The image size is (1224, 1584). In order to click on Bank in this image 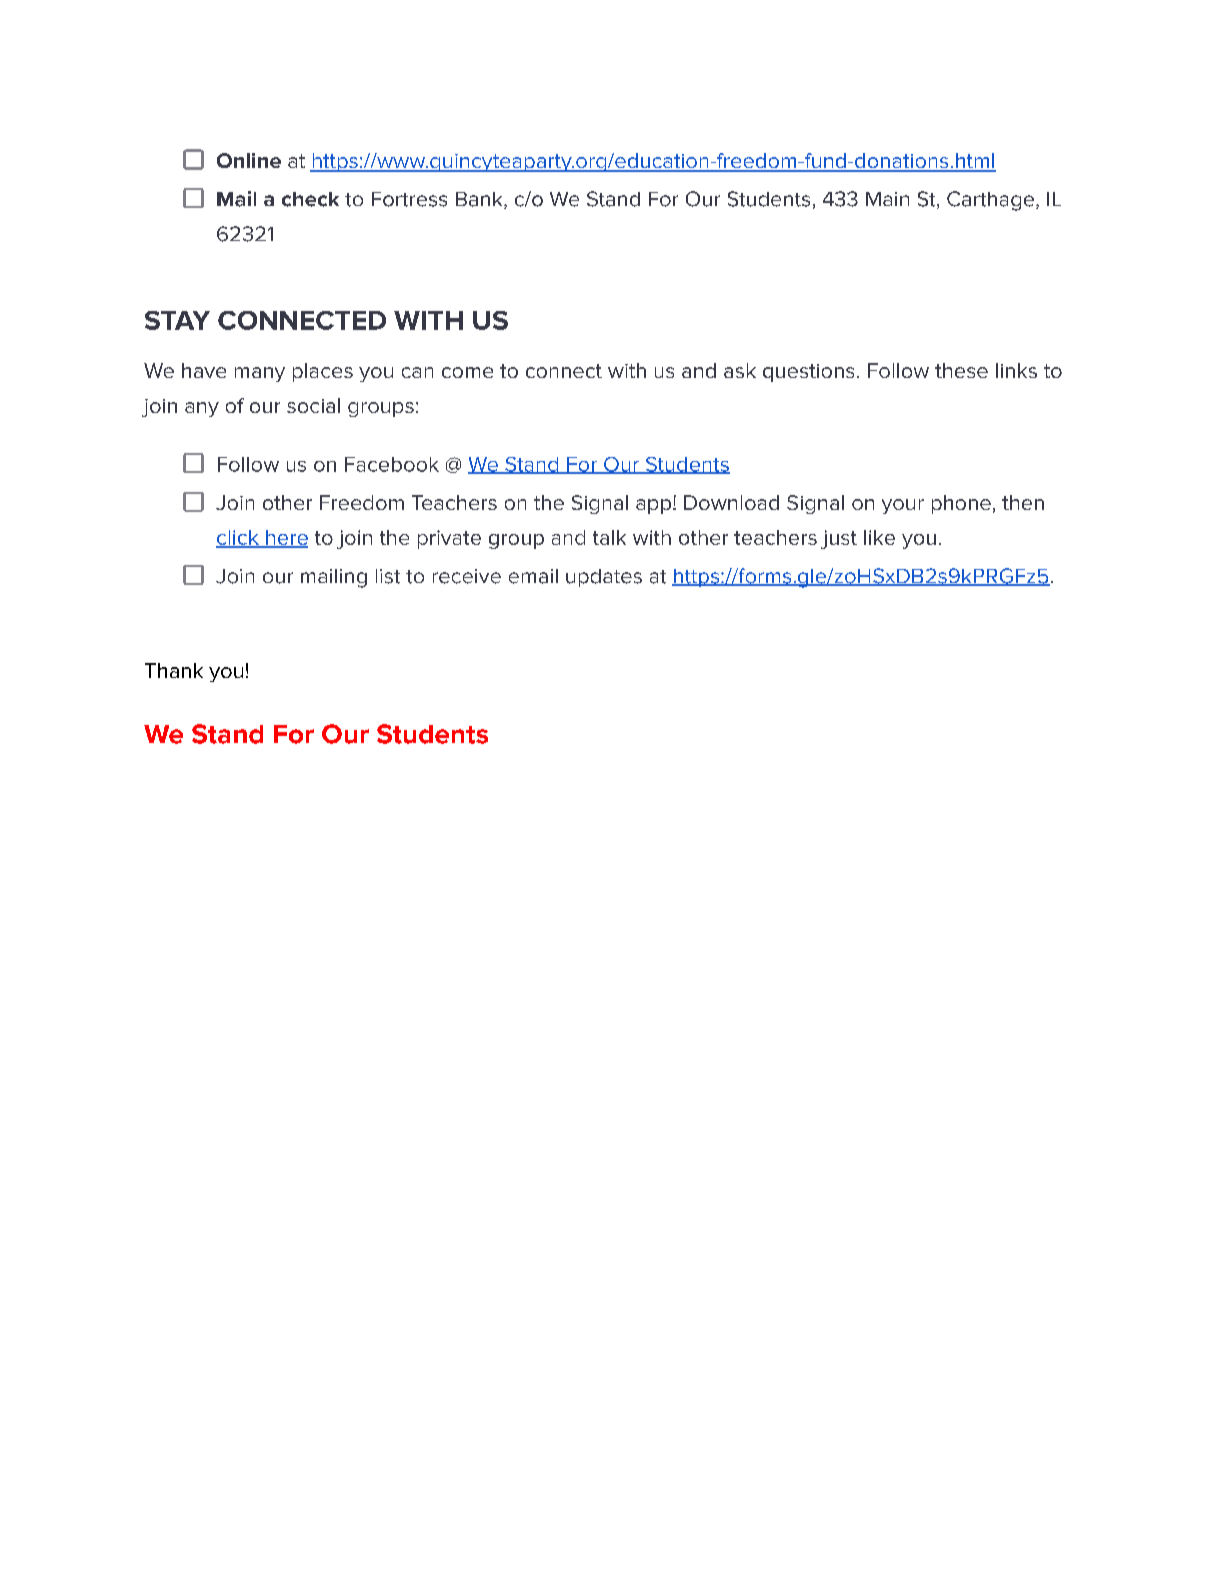, I will do `click(480, 200)`.
